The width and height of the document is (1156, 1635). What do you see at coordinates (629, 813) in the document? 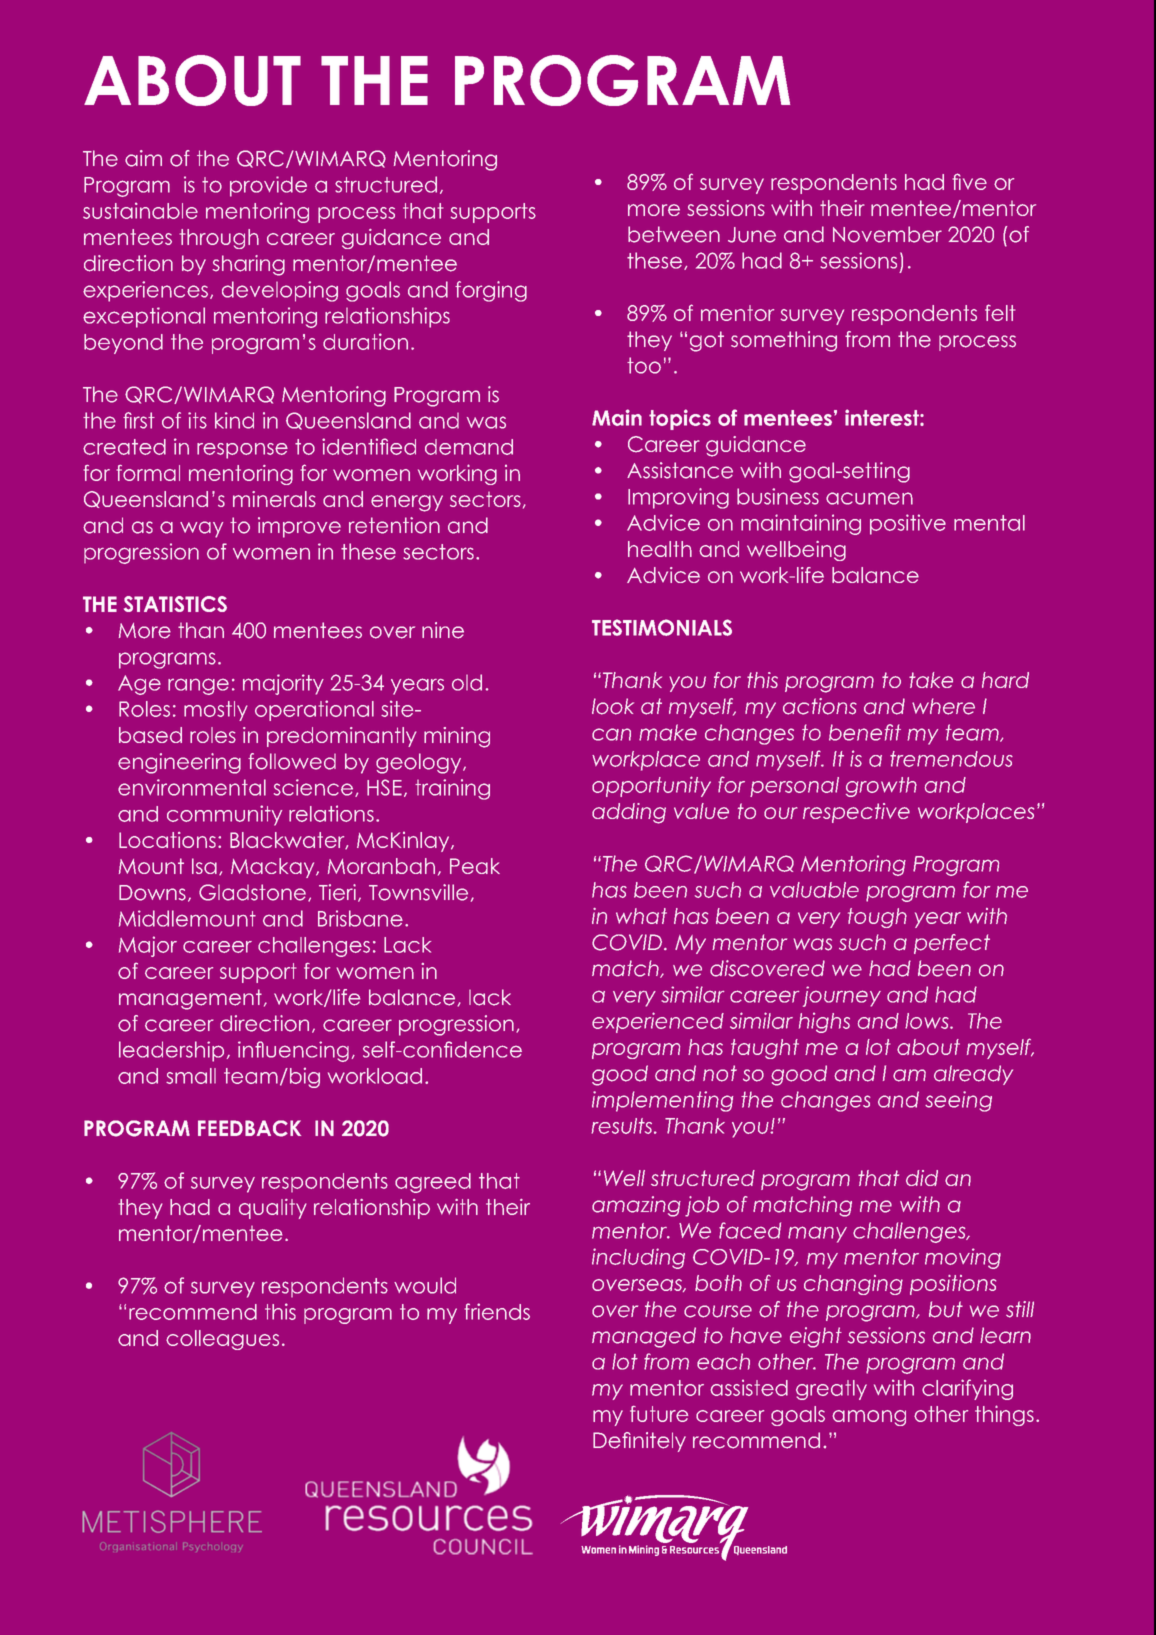
I see `adding` at bounding box center [629, 813].
